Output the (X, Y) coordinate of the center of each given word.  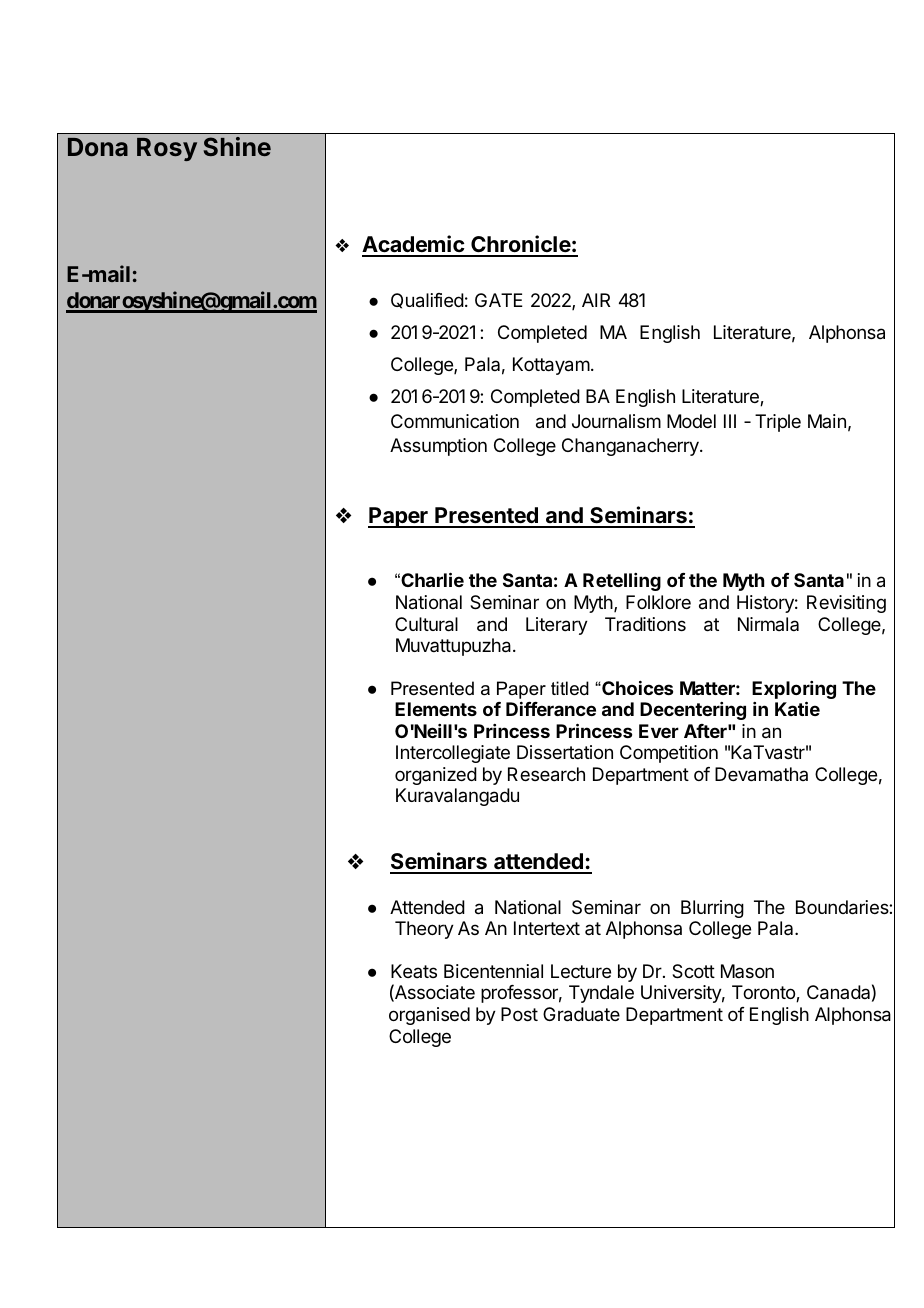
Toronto (764, 993)
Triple (778, 423)
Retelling (622, 582)
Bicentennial (493, 971)
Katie (797, 708)
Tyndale (601, 994)
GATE (499, 300)
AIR (596, 300)
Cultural (426, 624)
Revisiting (846, 604)
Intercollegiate (453, 754)
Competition (669, 754)
